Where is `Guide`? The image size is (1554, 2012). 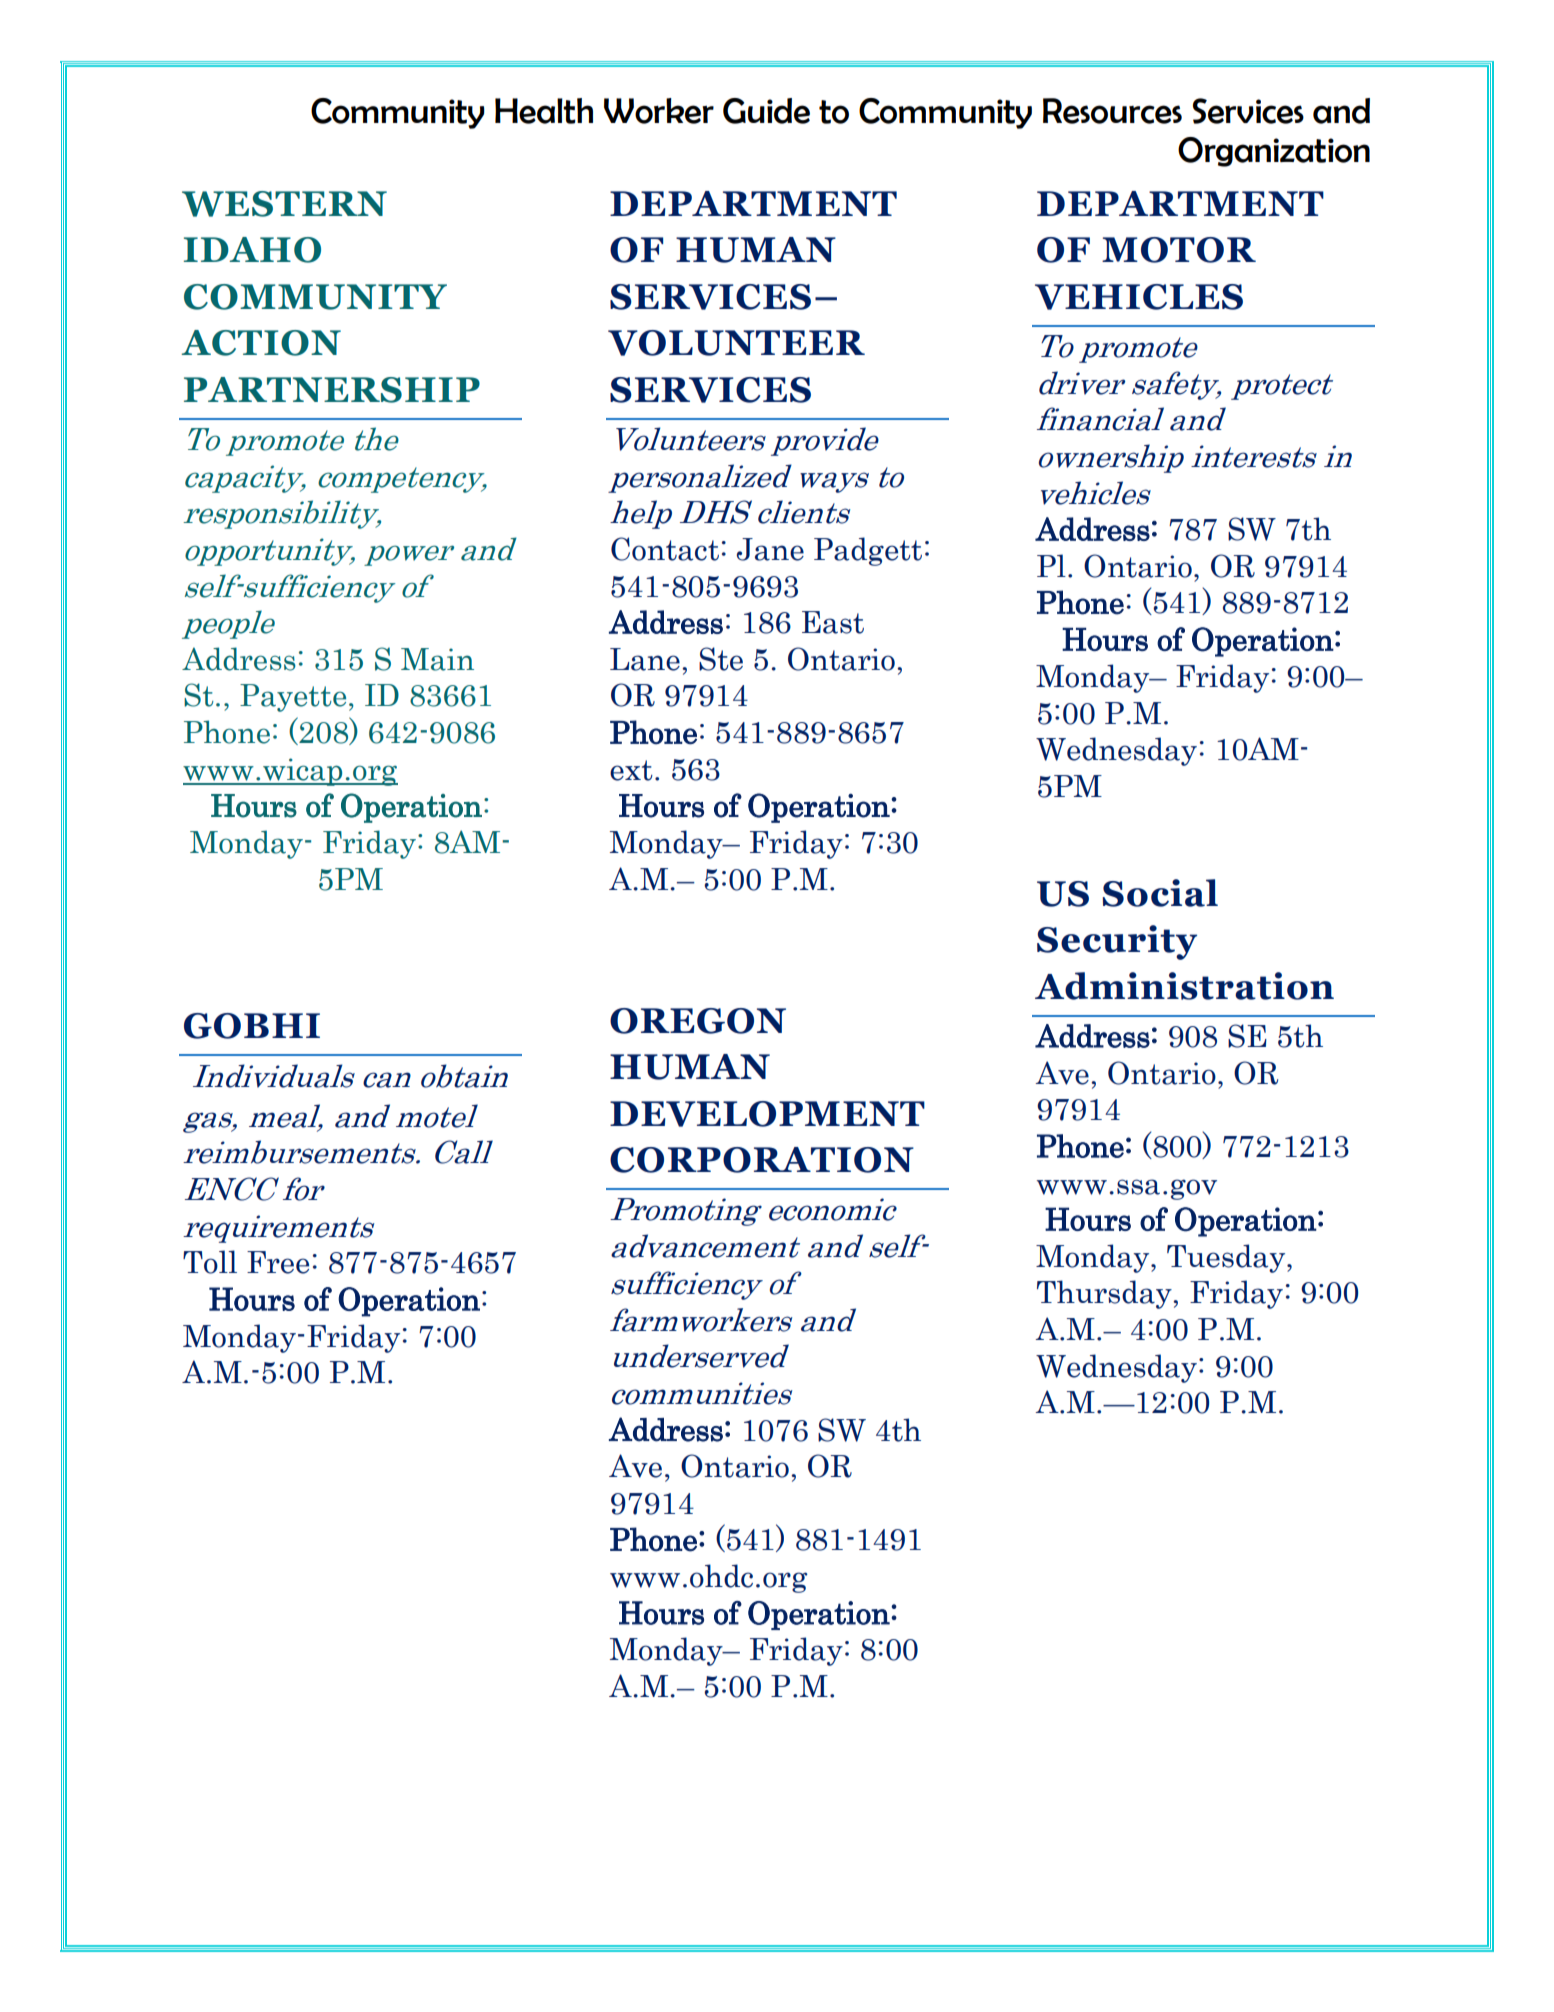 Guide is located at coordinates (766, 111).
